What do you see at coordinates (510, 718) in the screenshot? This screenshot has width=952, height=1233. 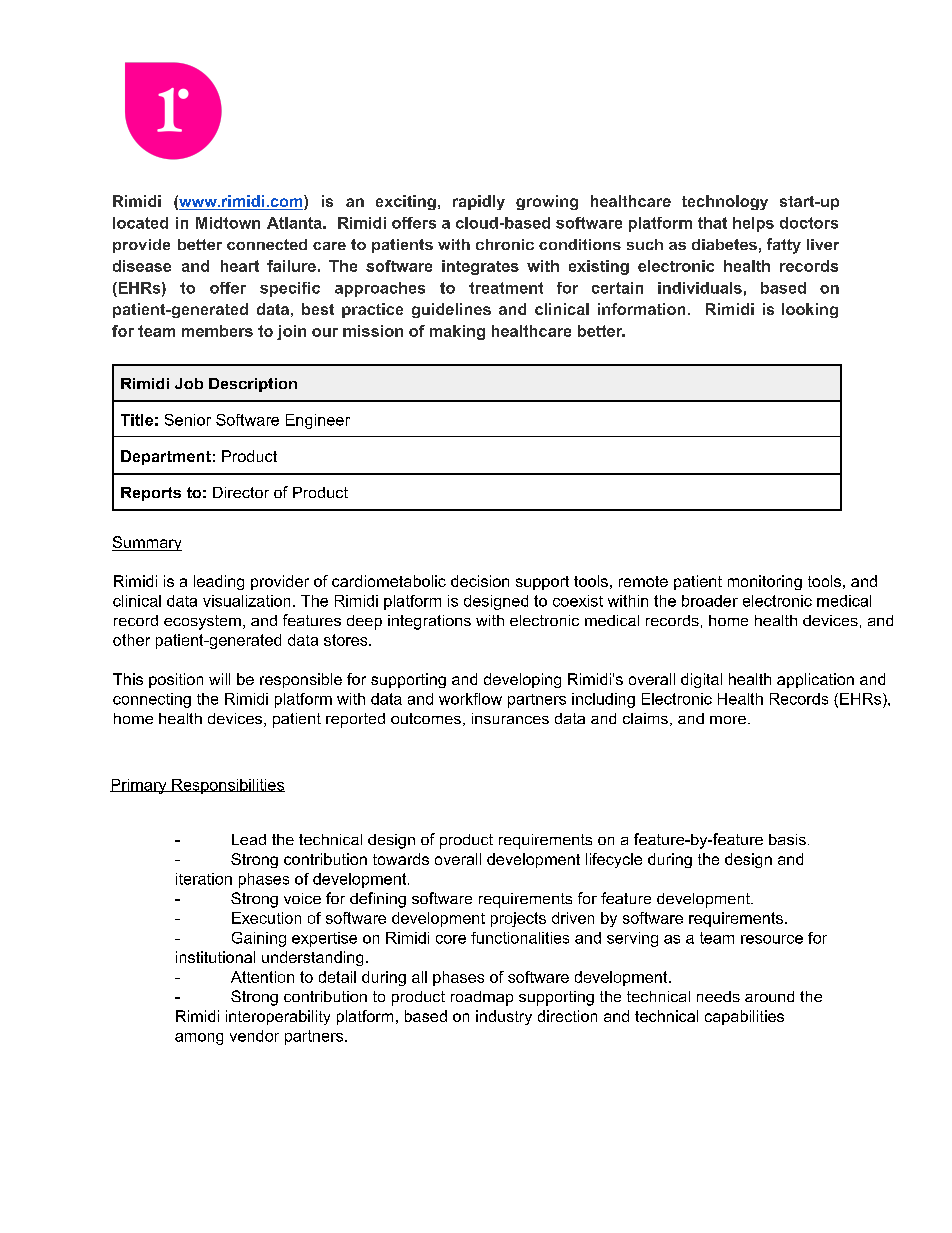 I see `insurances` at bounding box center [510, 718].
